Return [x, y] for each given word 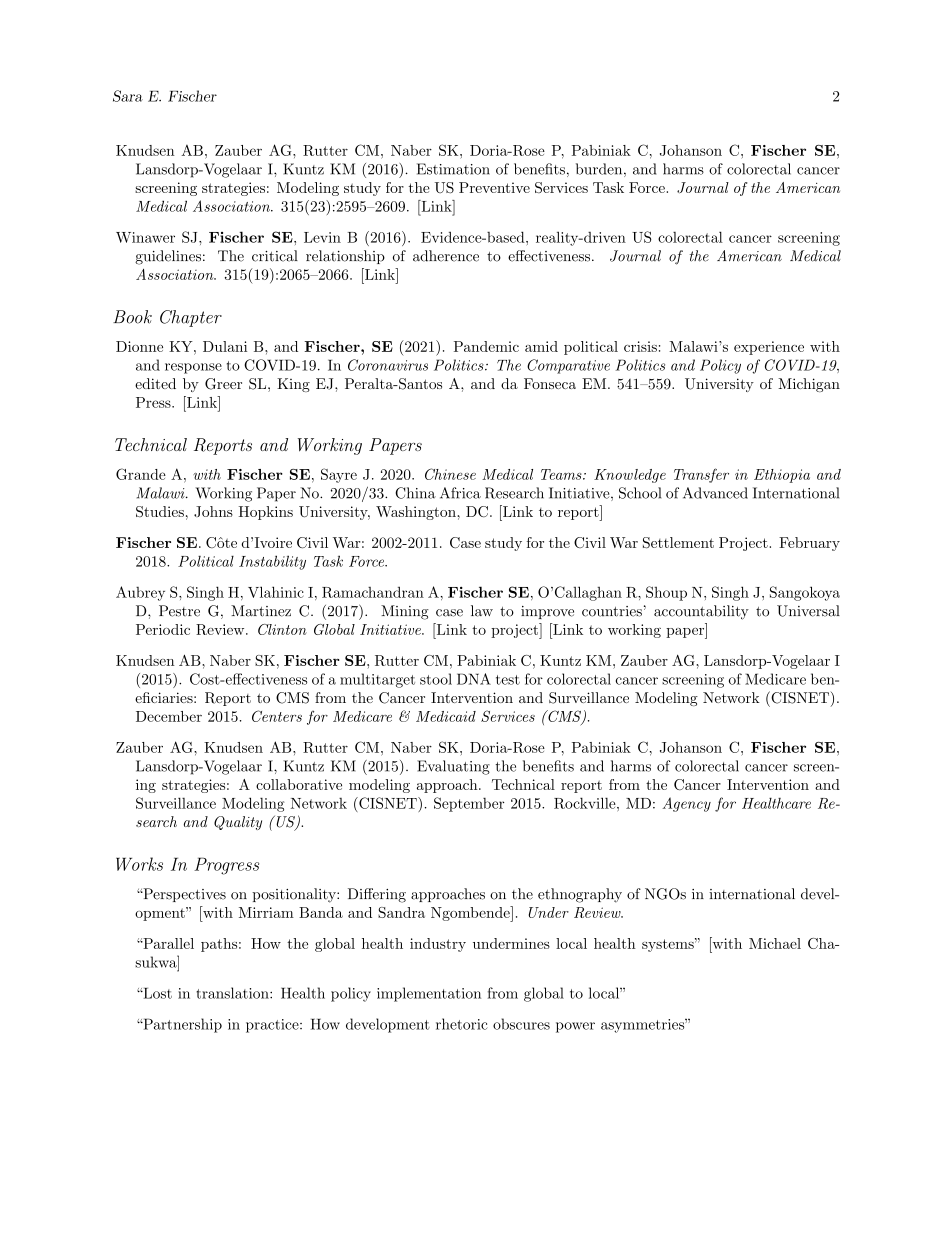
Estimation [453, 169]
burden [599, 169]
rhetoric [462, 1024]
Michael [775, 943]
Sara [128, 96]
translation [233, 993]
